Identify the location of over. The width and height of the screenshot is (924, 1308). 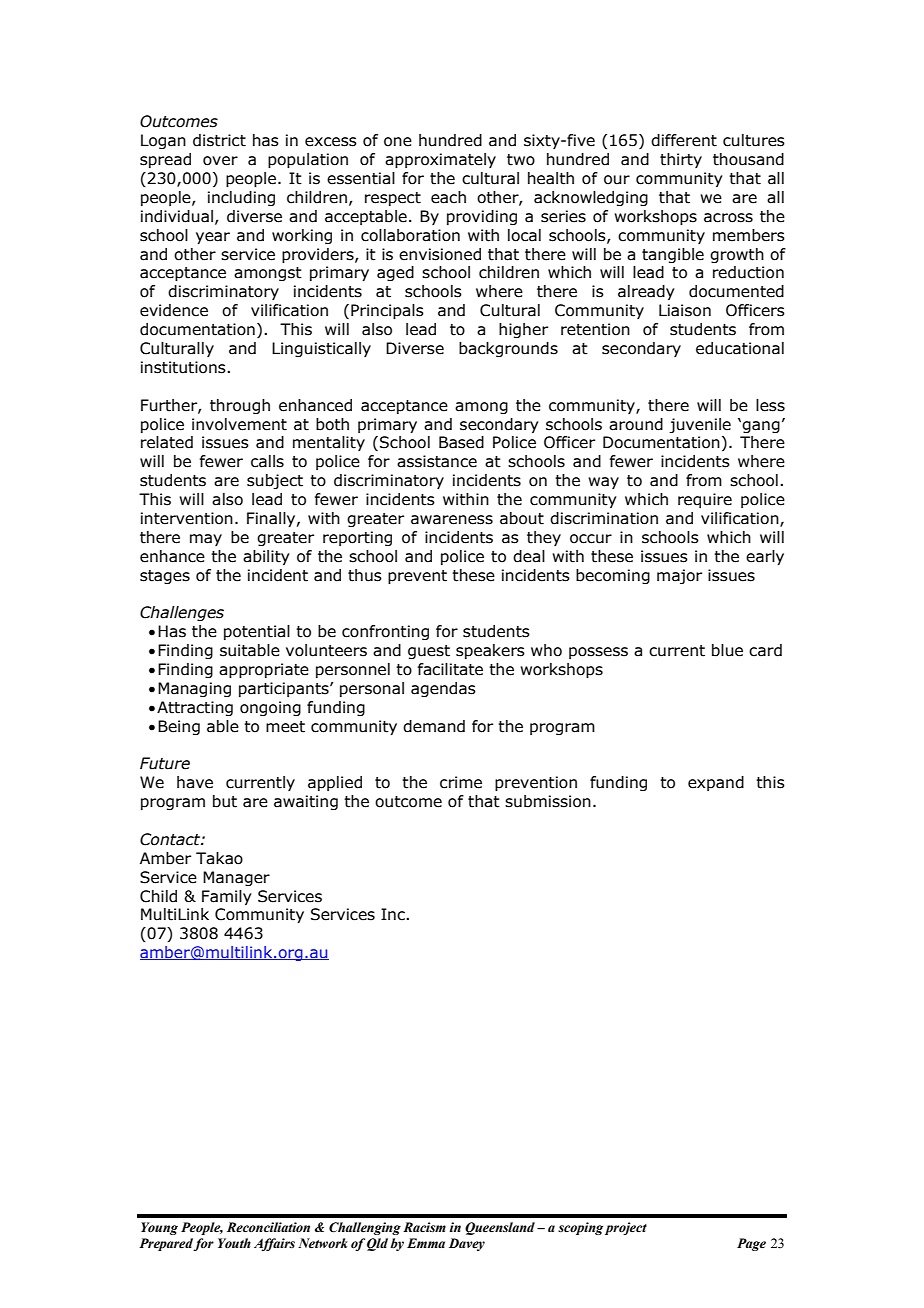
(220, 161).
